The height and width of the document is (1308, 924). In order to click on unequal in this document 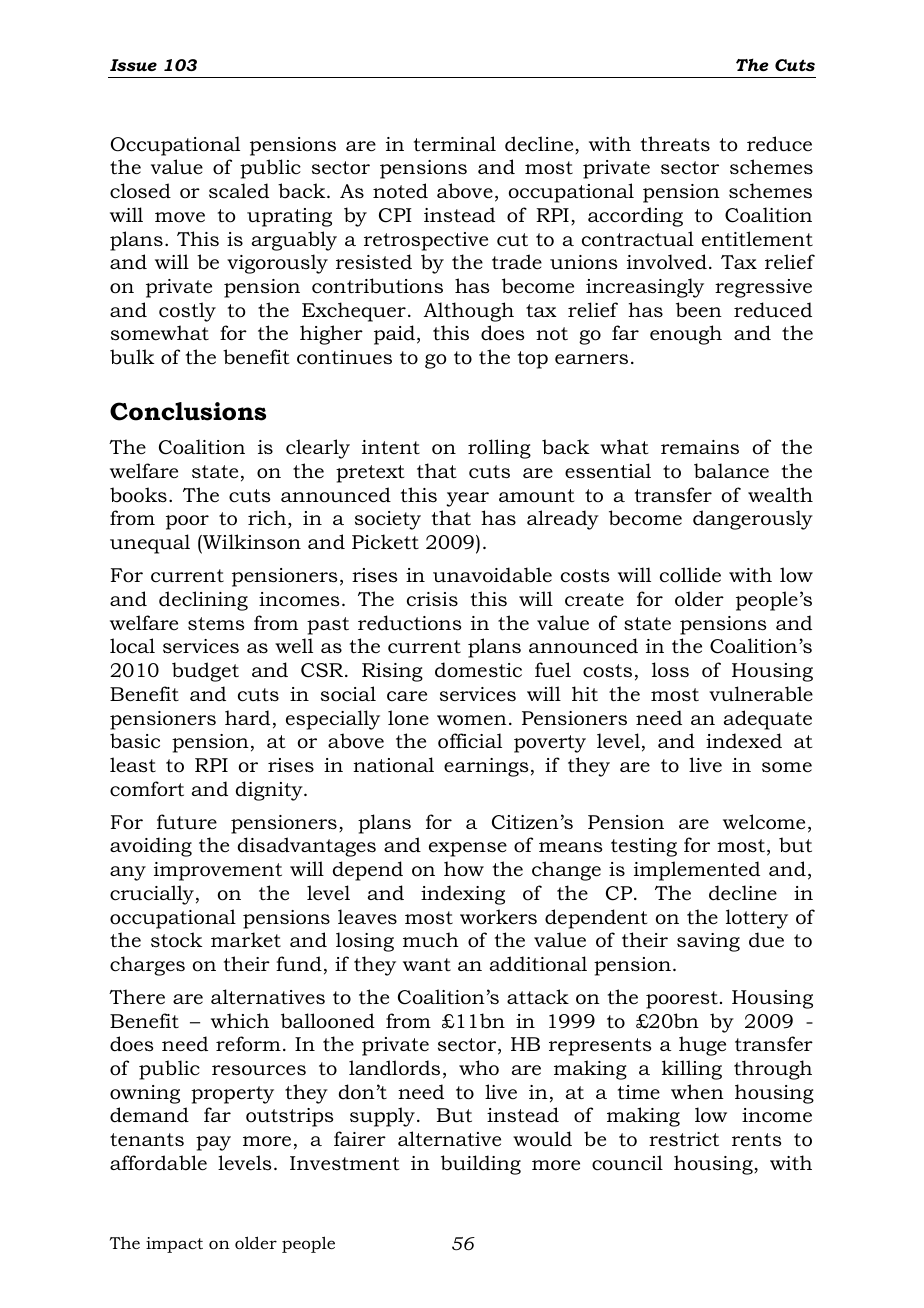, I will do `click(150, 544)`.
